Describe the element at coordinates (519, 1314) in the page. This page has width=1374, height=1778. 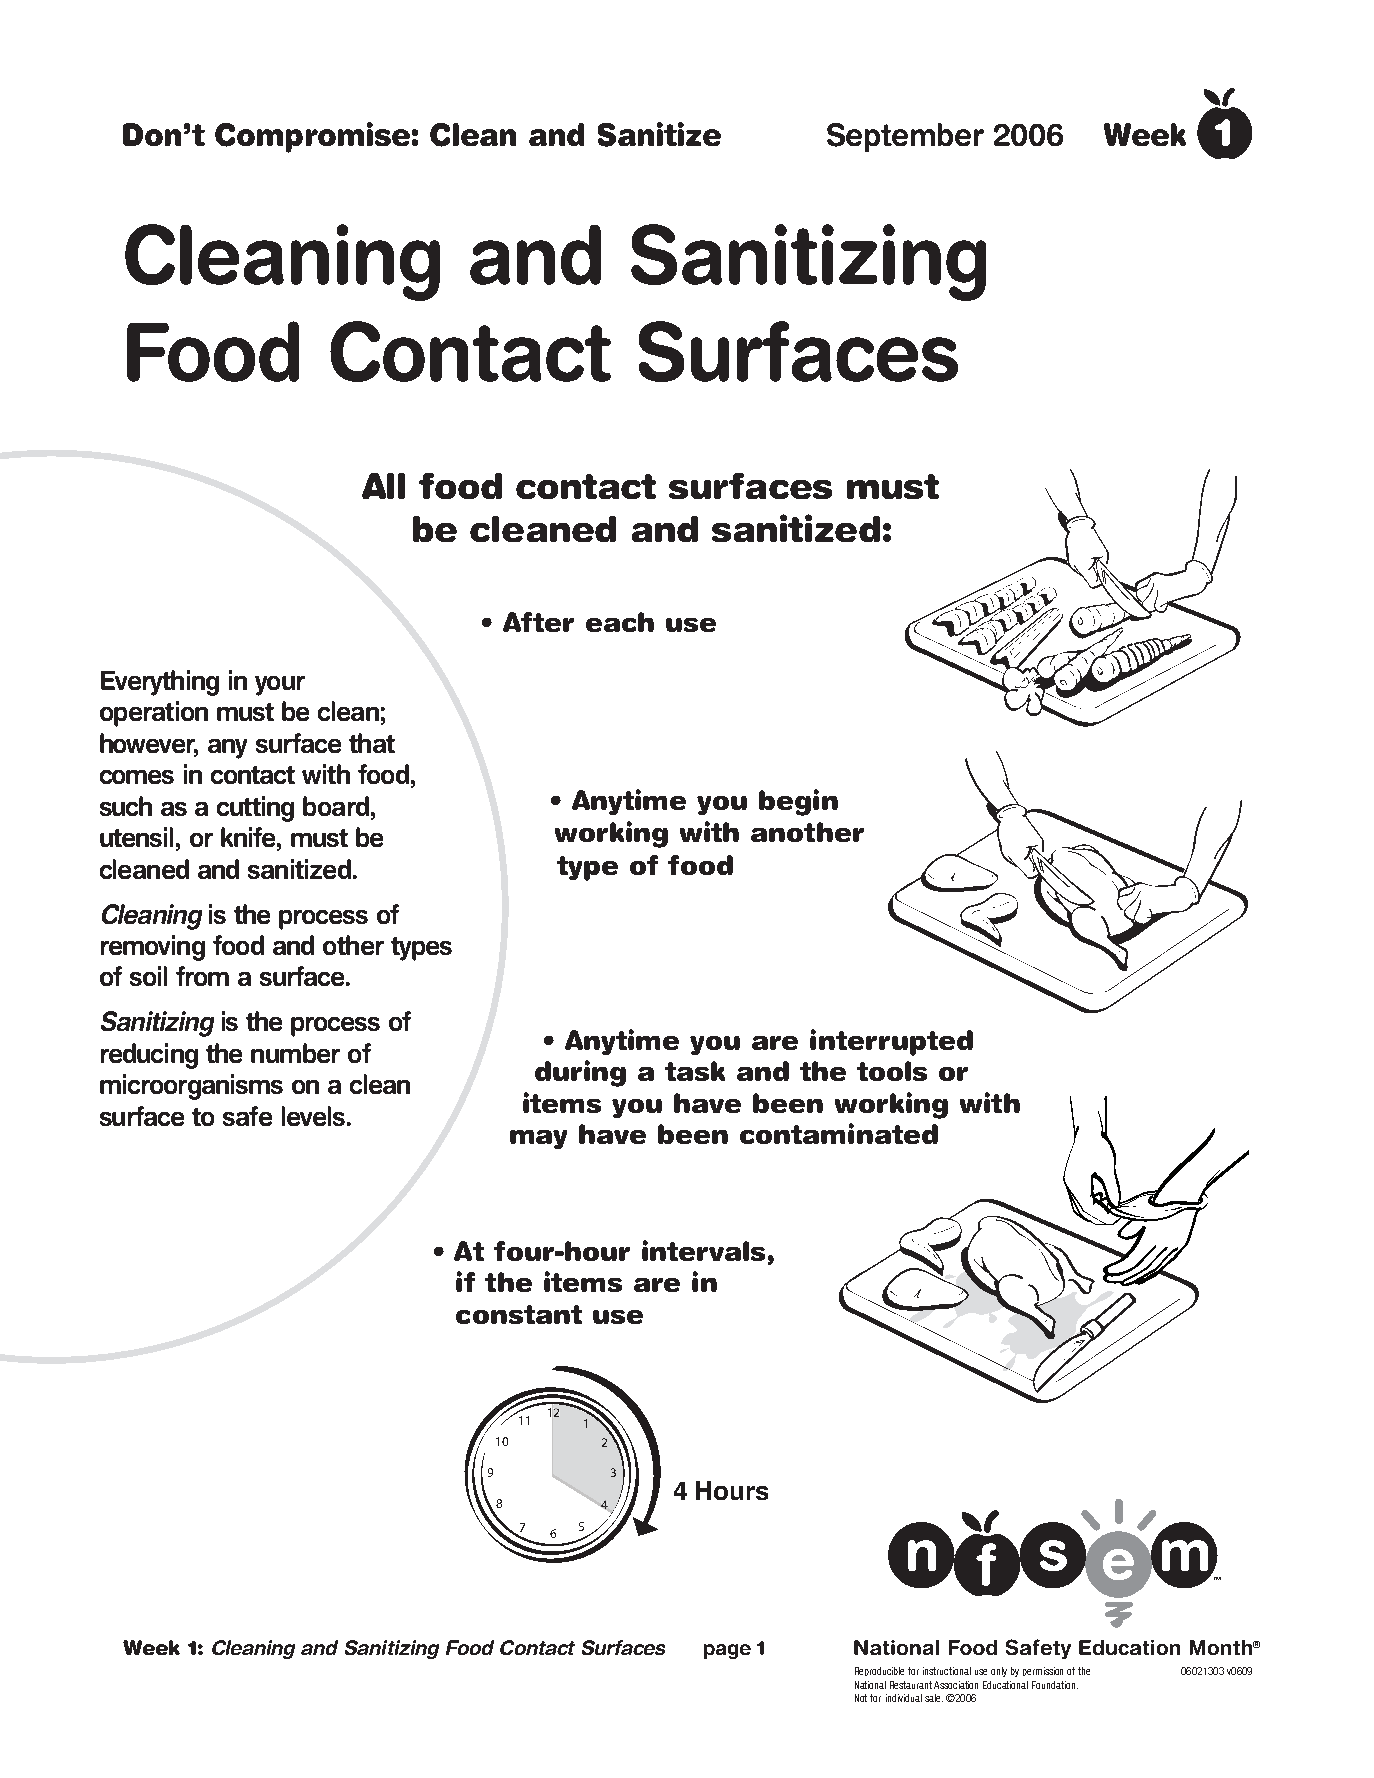
I see `constant` at that location.
